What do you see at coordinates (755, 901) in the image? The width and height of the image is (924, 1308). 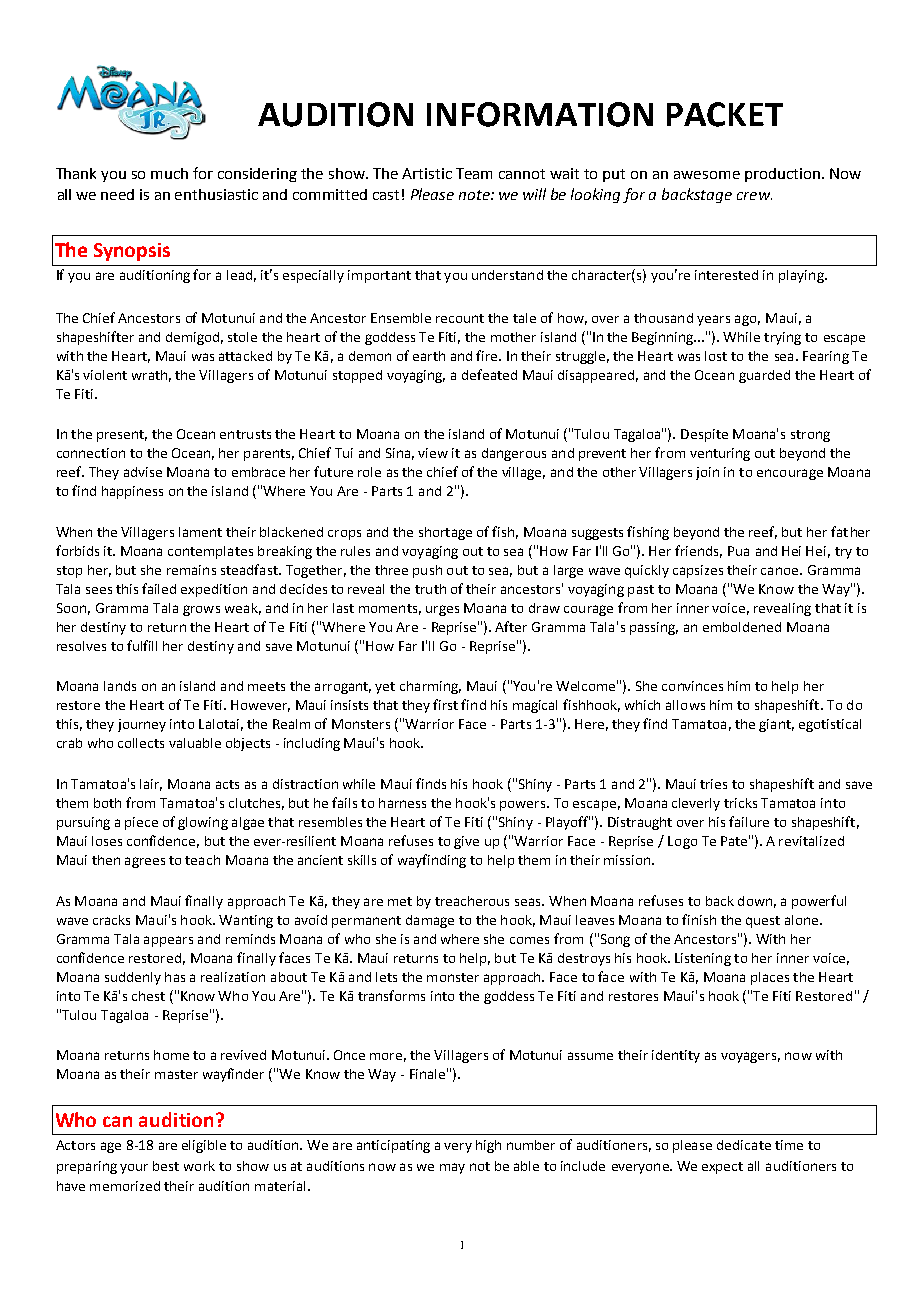 I see `down` at bounding box center [755, 901].
